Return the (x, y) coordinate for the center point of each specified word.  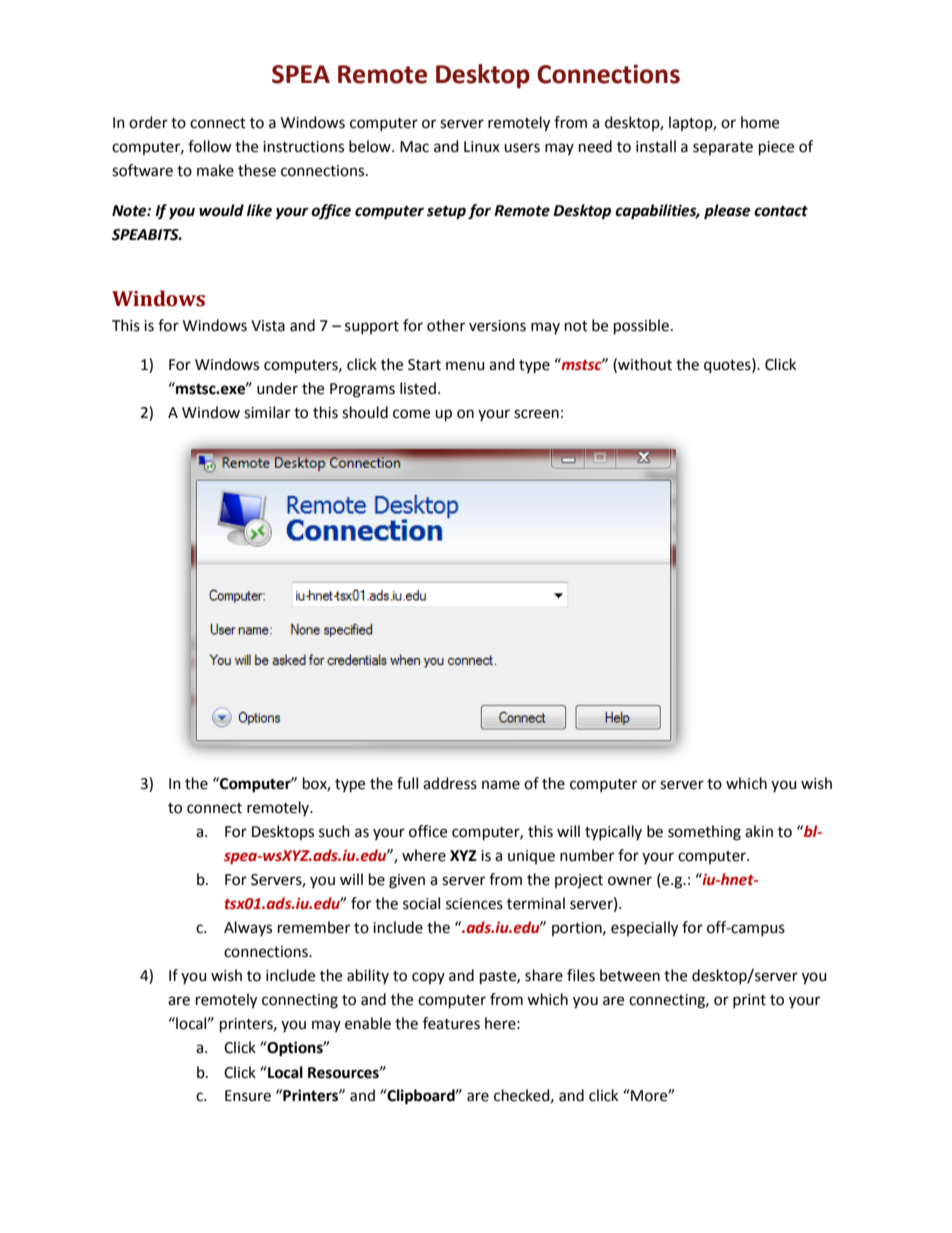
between (630, 975)
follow (210, 146)
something (704, 833)
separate (723, 148)
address (450, 783)
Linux (482, 147)
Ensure (248, 1096)
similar (267, 412)
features (451, 1023)
